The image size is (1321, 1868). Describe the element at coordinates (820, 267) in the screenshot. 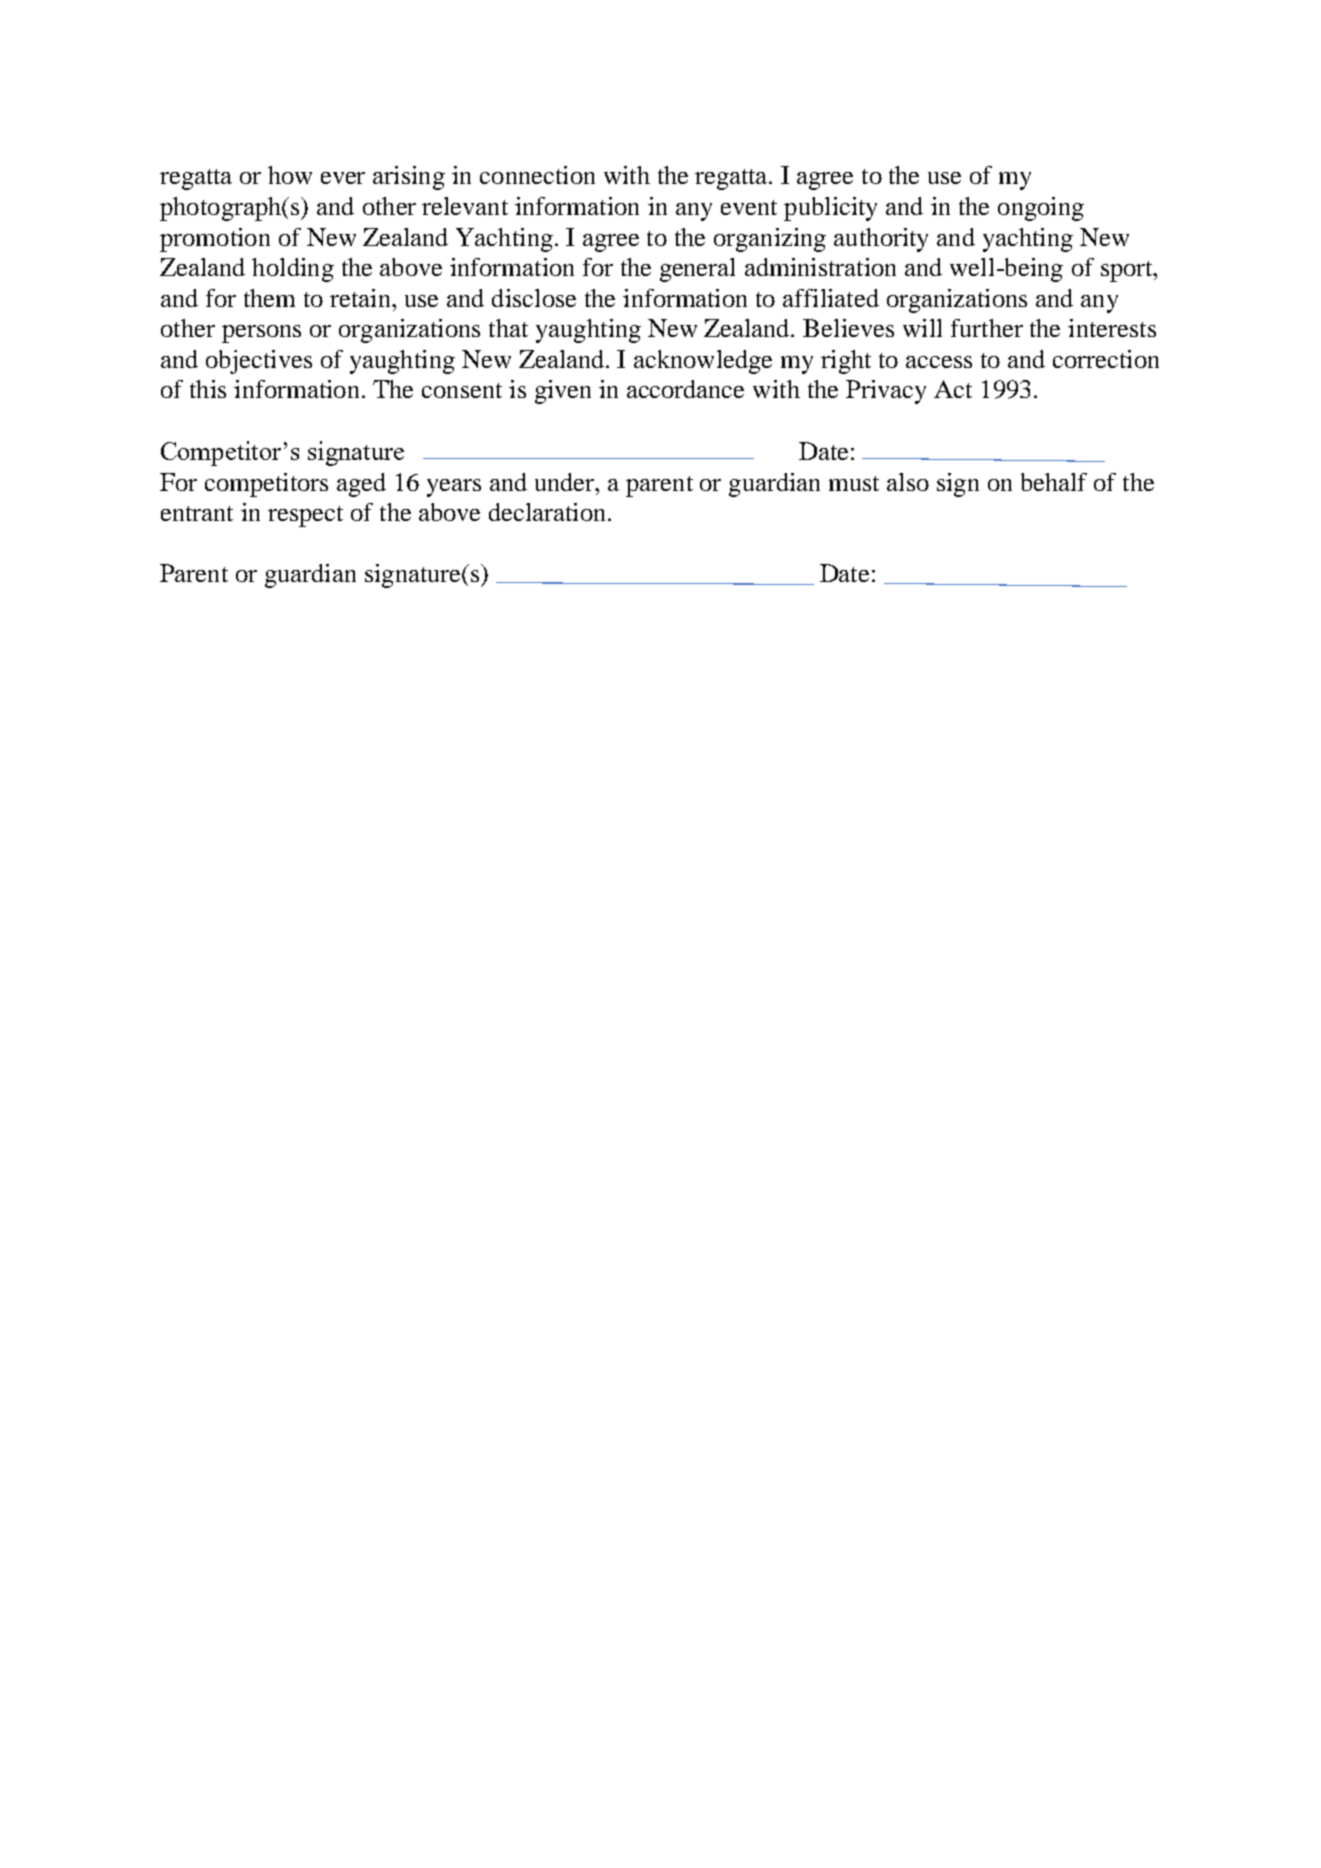

I see `administration` at that location.
